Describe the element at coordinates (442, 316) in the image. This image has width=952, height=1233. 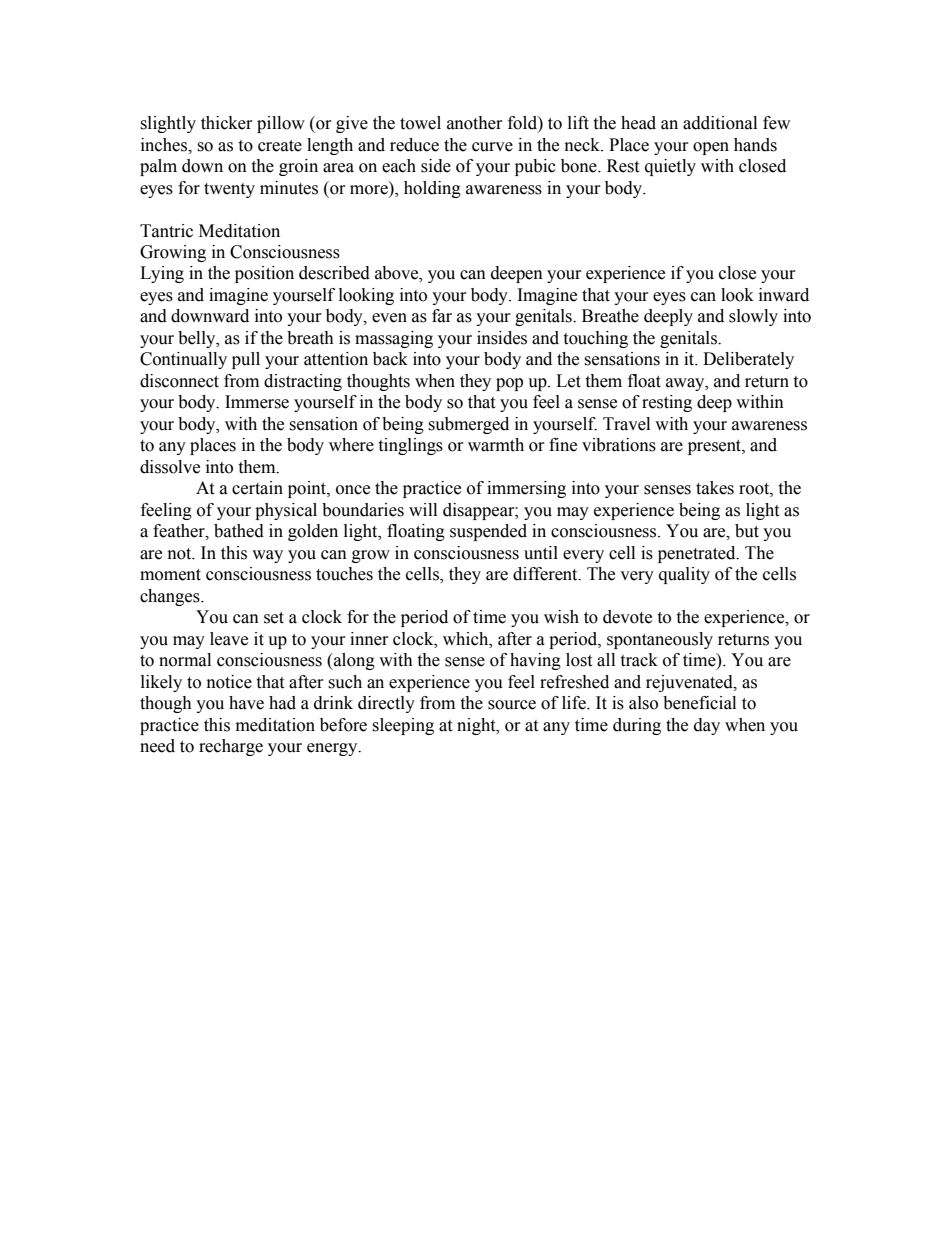
I see `far` at that location.
